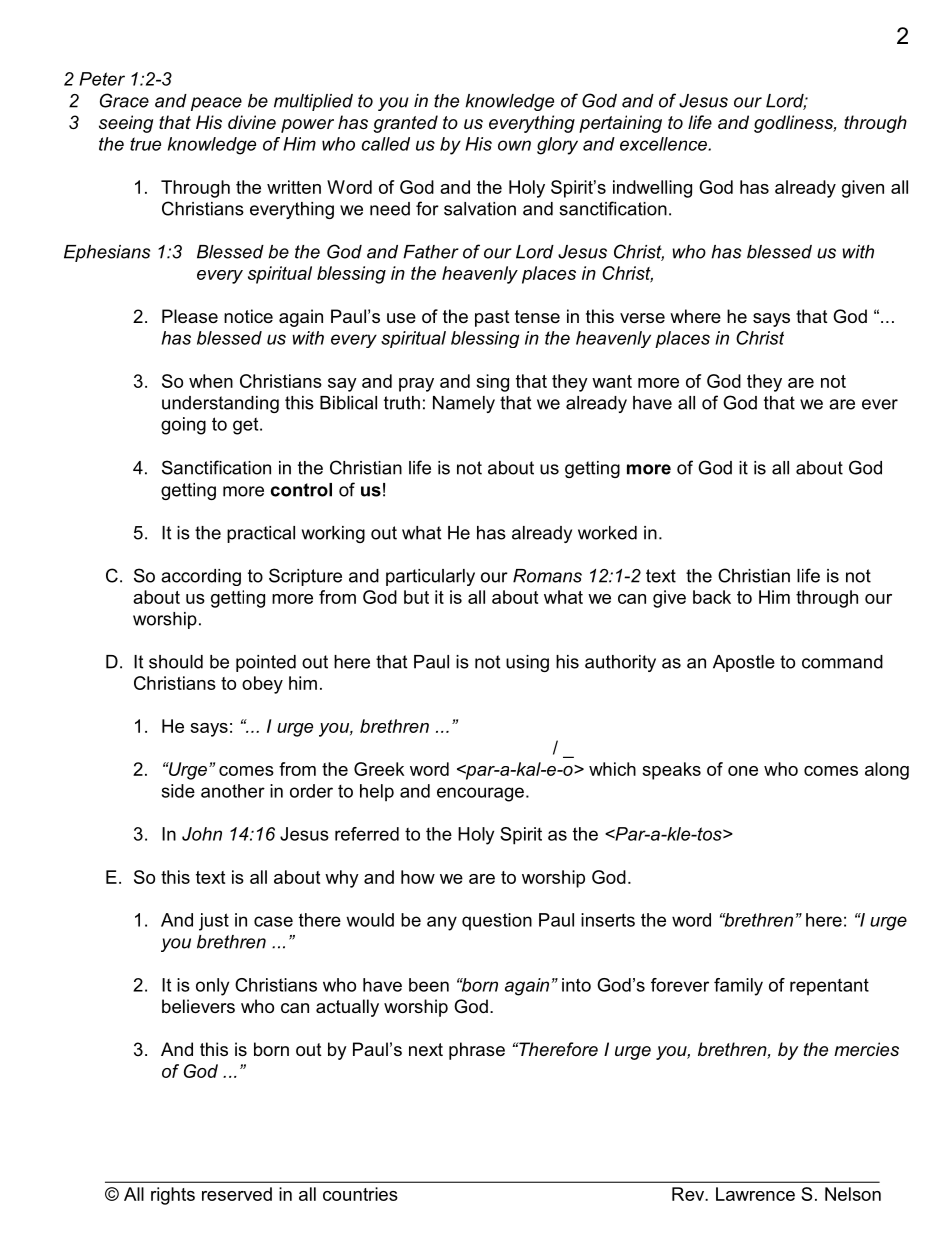  What do you see at coordinates (514, 145) in the page?
I see `own` at bounding box center [514, 145].
